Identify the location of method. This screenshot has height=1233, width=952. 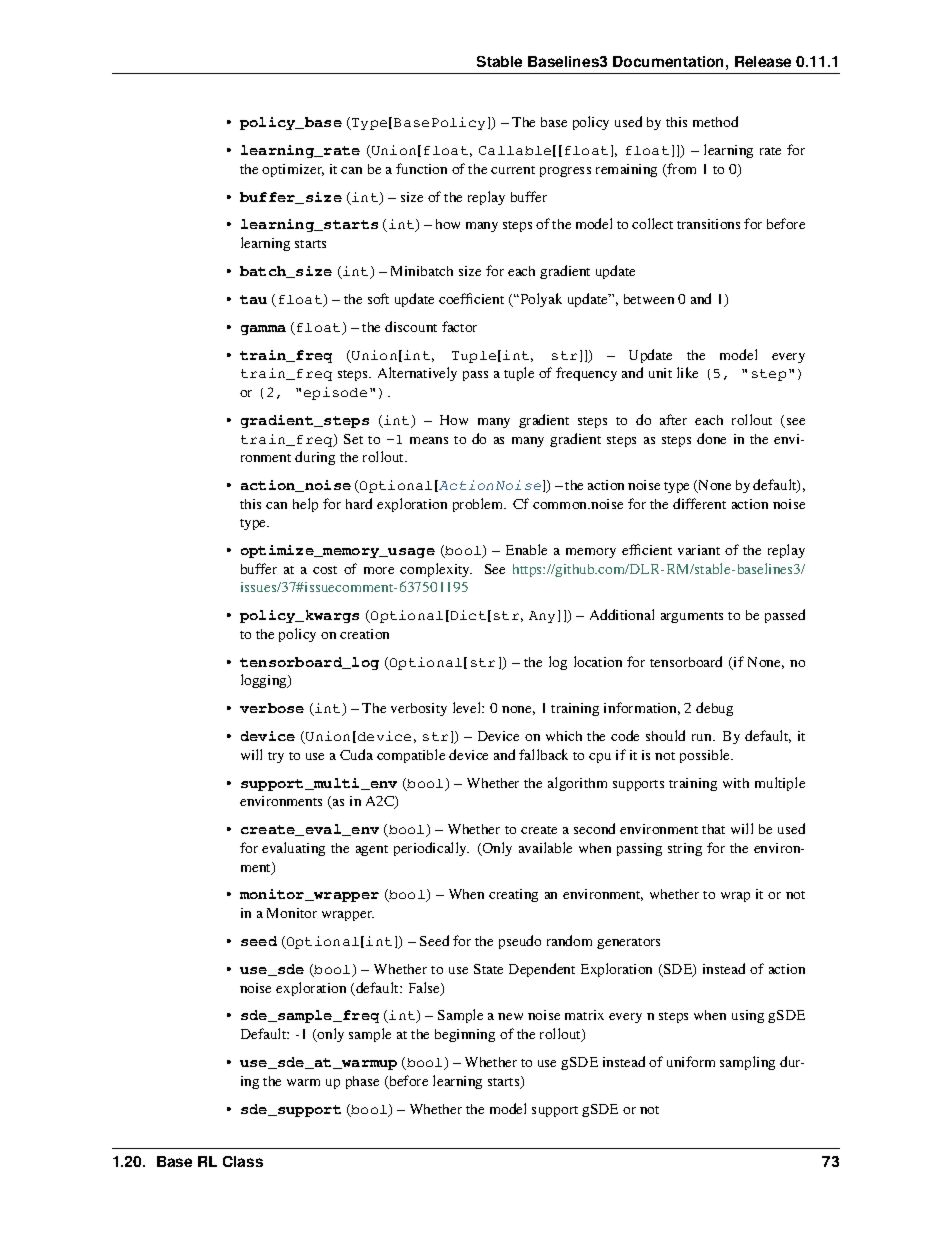
(715, 121).
